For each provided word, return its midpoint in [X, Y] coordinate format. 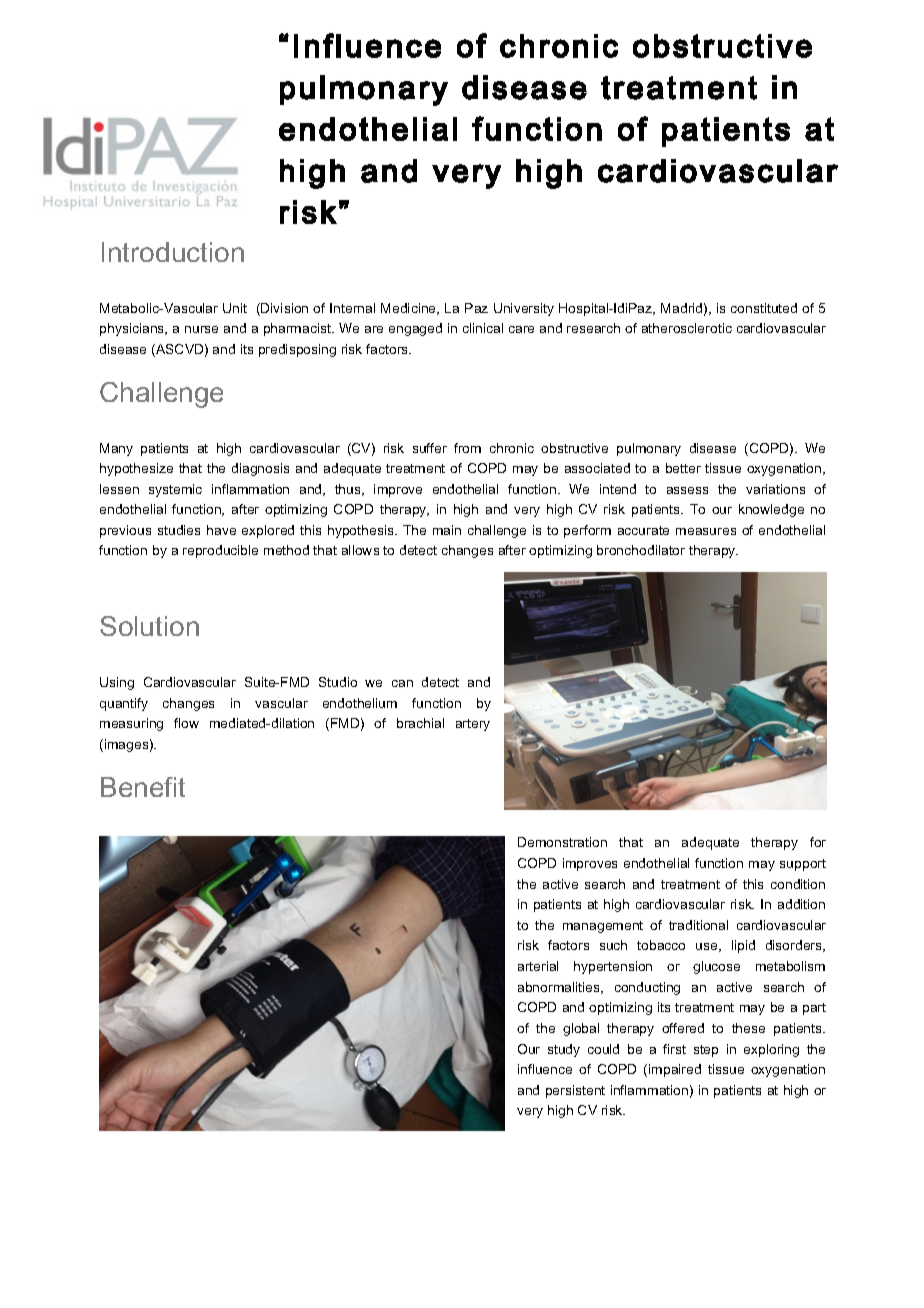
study [564, 1050]
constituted [764, 308]
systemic [175, 490]
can [402, 683]
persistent [575, 1091]
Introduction [173, 252]
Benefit [143, 787]
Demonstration [562, 842]
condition [798, 884]
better [683, 468]
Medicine [410, 309]
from [467, 448]
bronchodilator [641, 550]
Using [117, 683]
